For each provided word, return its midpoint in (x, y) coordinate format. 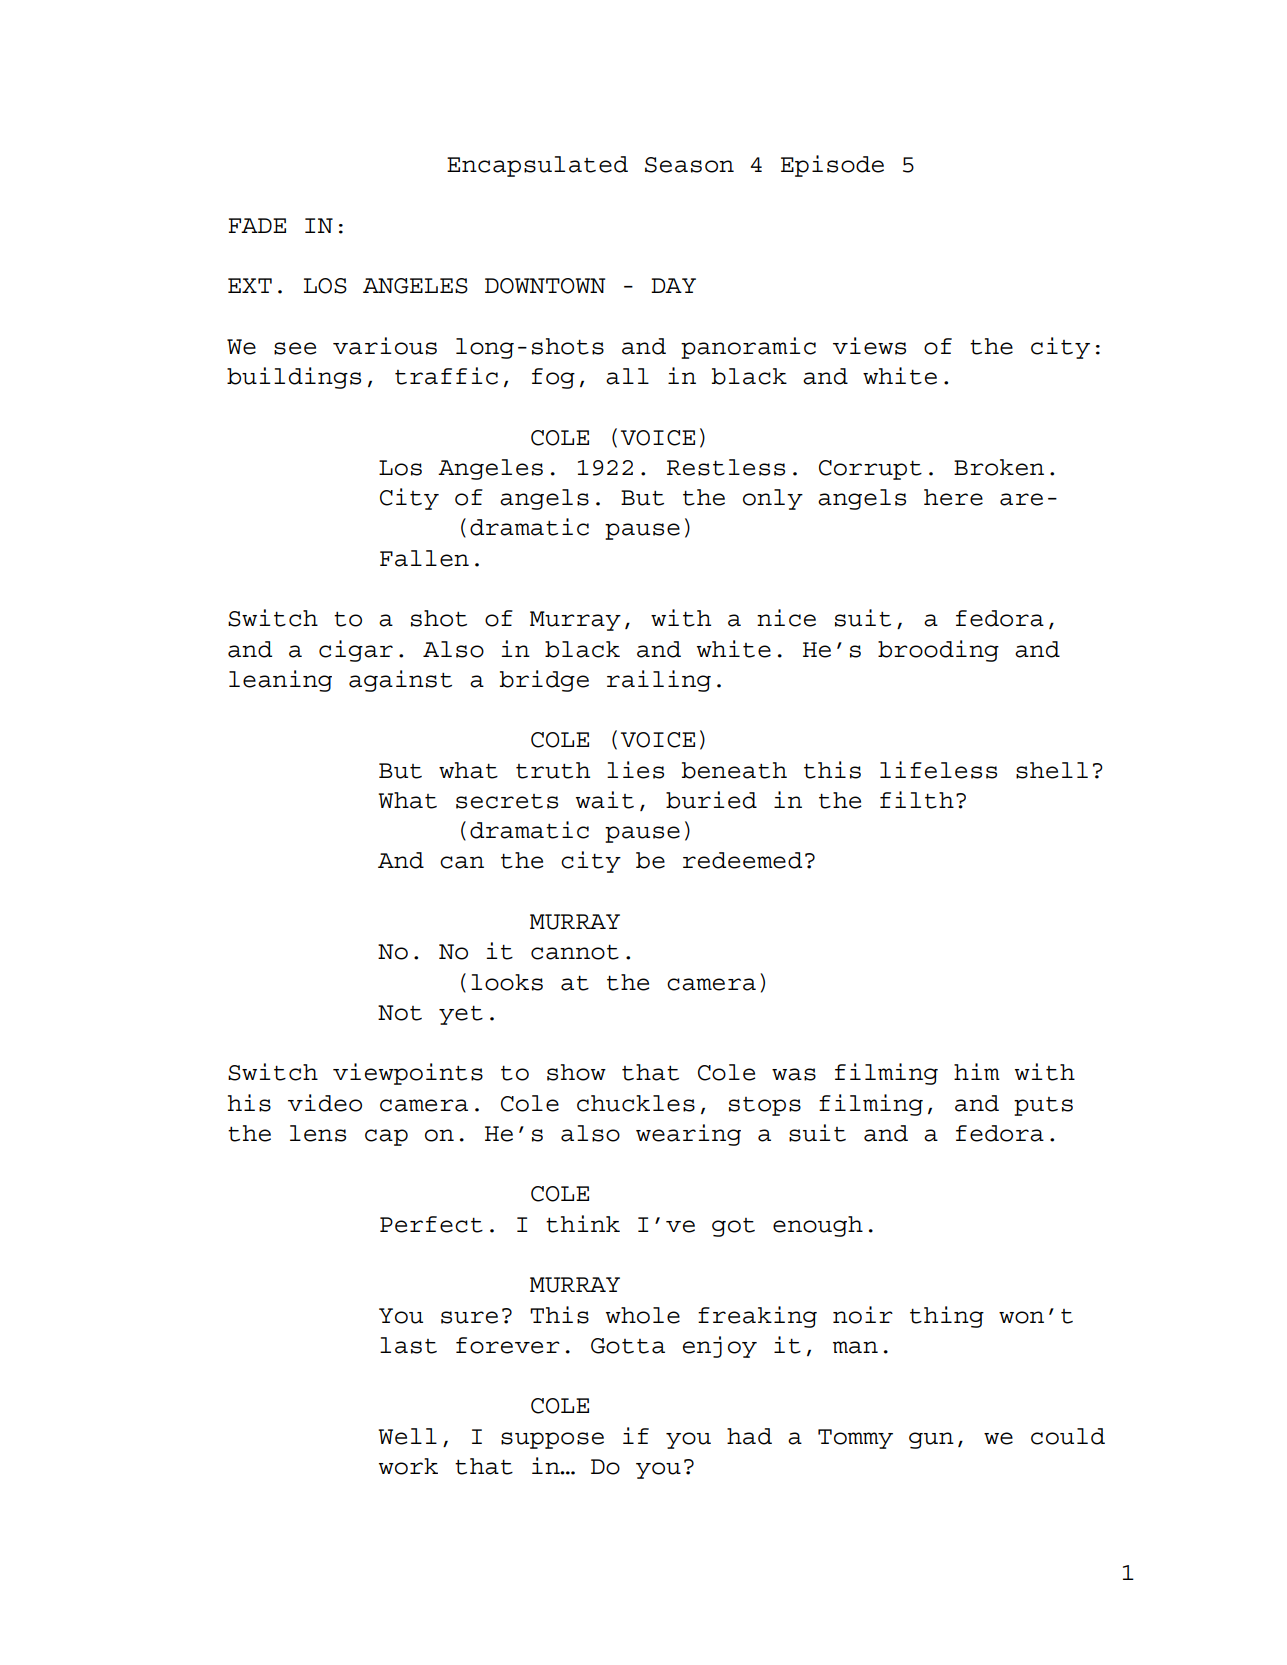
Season (689, 165)
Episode (832, 166)
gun (931, 1440)
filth (917, 800)
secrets (507, 801)
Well (407, 1436)
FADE (257, 225)
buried (711, 800)
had (749, 1436)
